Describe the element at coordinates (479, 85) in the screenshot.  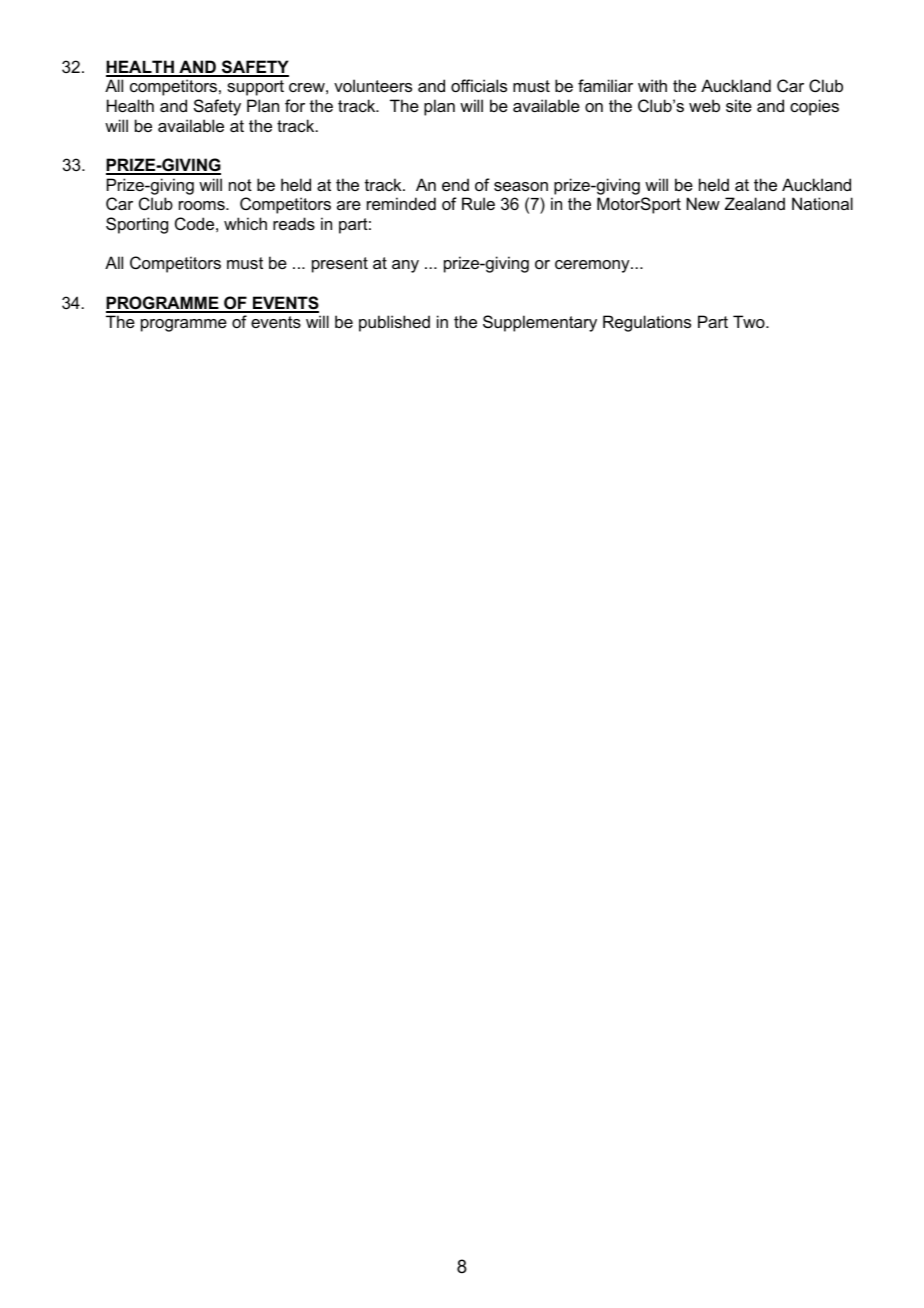
I see `officials` at that location.
